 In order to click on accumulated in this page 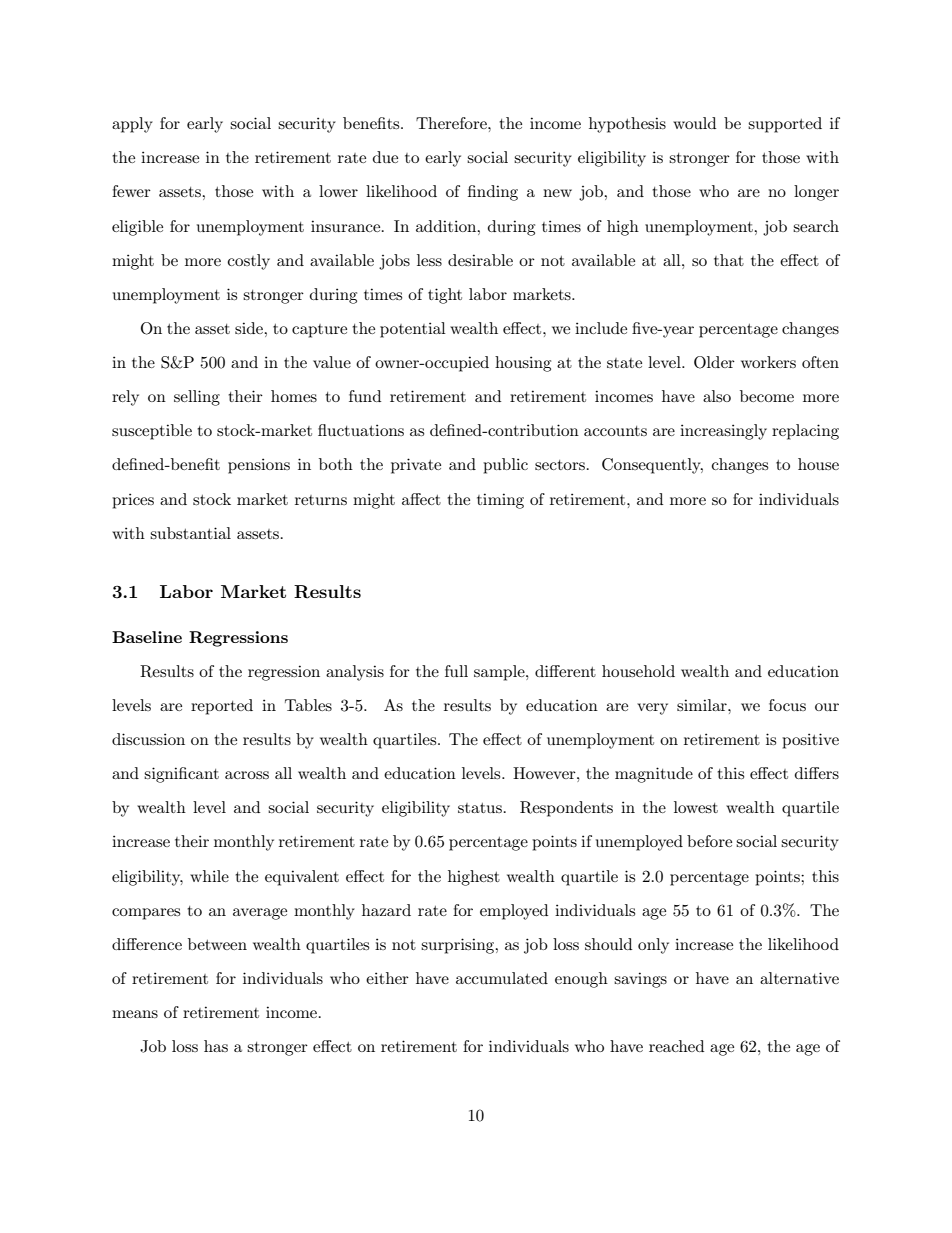, I will do `click(502, 978)`.
